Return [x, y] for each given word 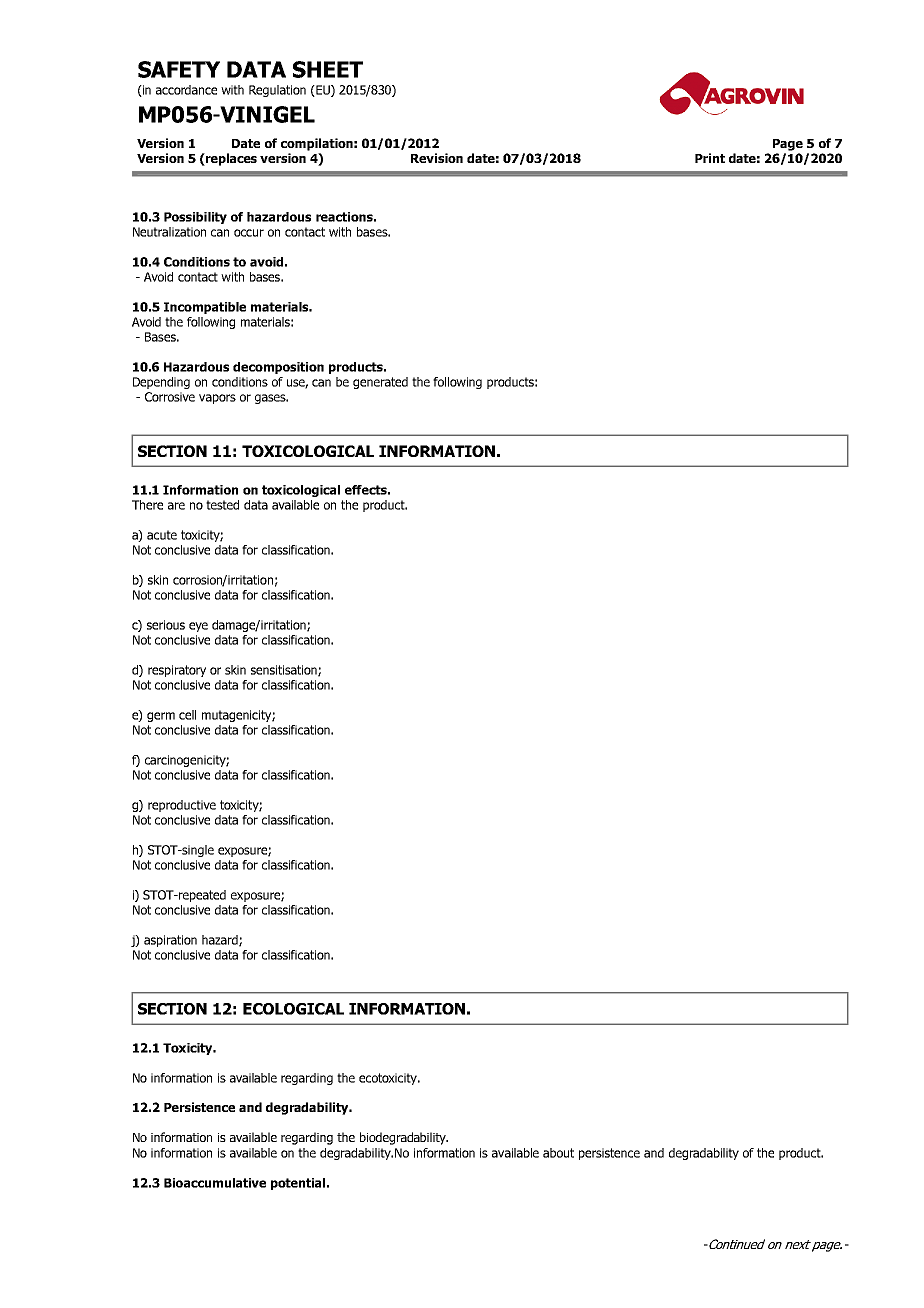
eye [198, 627]
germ [161, 717]
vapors [217, 399]
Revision [437, 158]
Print [710, 158]
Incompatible [205, 308]
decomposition [278, 368]
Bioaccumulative [215, 1183]
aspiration [170, 941]
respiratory [177, 671]
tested [222, 505]
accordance [186, 90]
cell [187, 715]
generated [380, 383]
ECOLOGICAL [293, 1009]
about [558, 1153]
